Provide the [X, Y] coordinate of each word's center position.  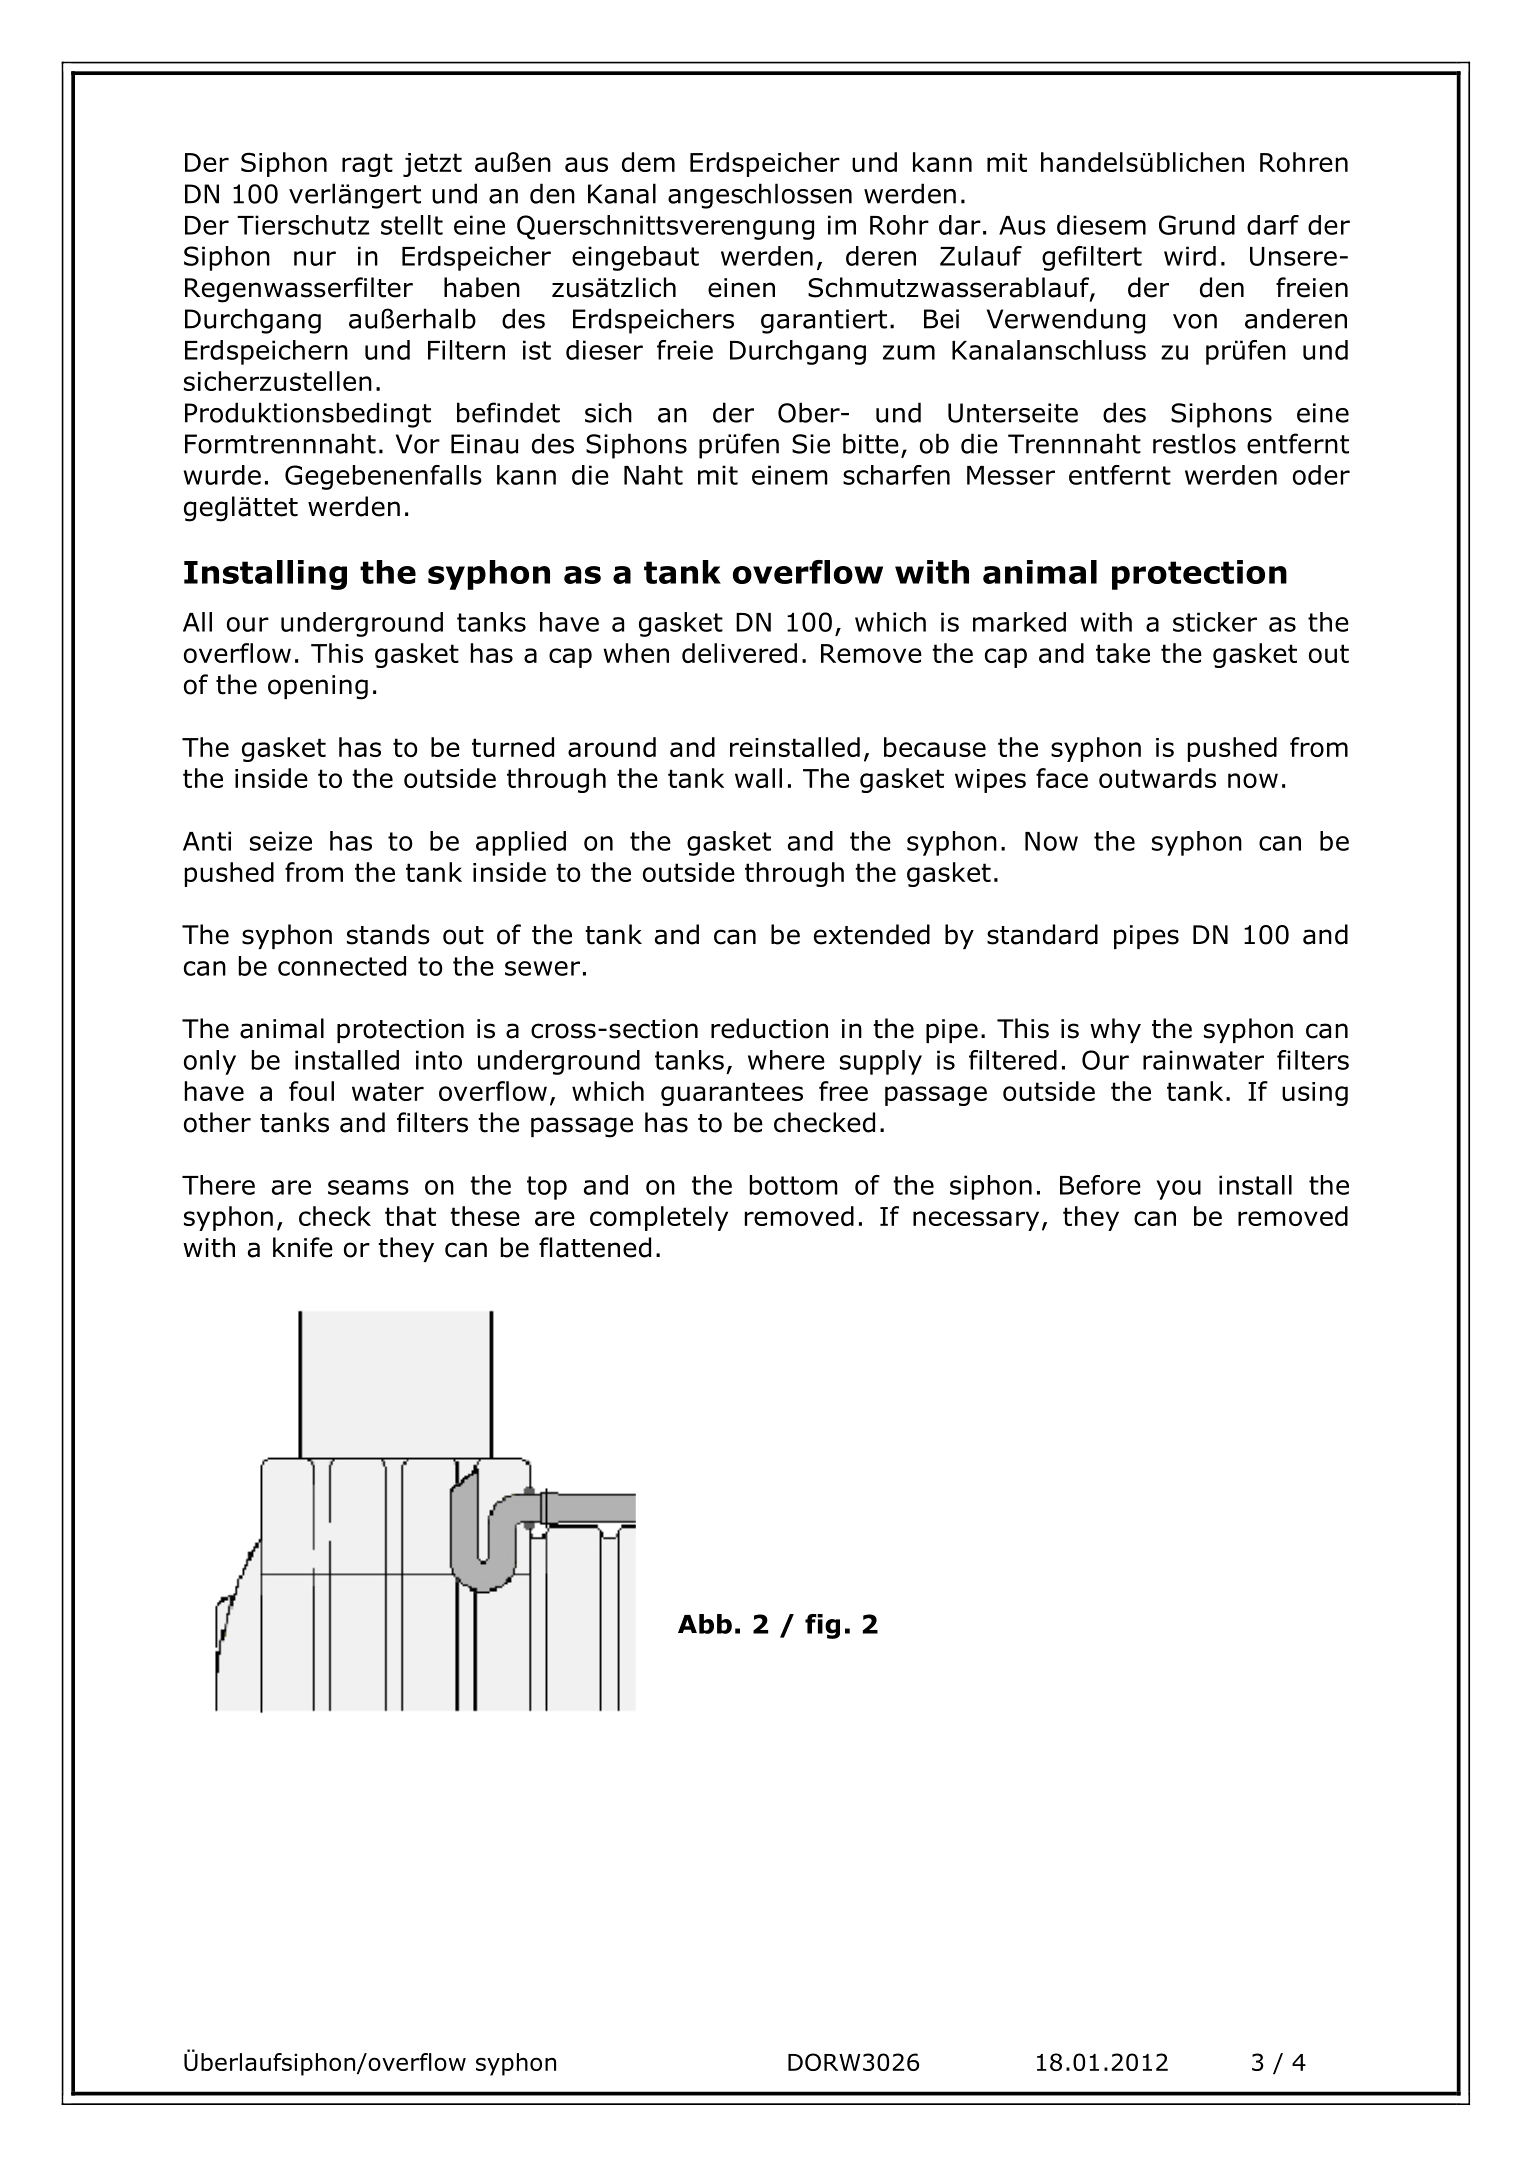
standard [1042, 934]
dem [648, 162]
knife [303, 1247]
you [1179, 1190]
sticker [1215, 622]
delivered [739, 653]
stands [388, 934]
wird [1190, 256]
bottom [794, 1185]
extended [872, 934]
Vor [418, 444]
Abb [705, 1624]
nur [315, 258]
